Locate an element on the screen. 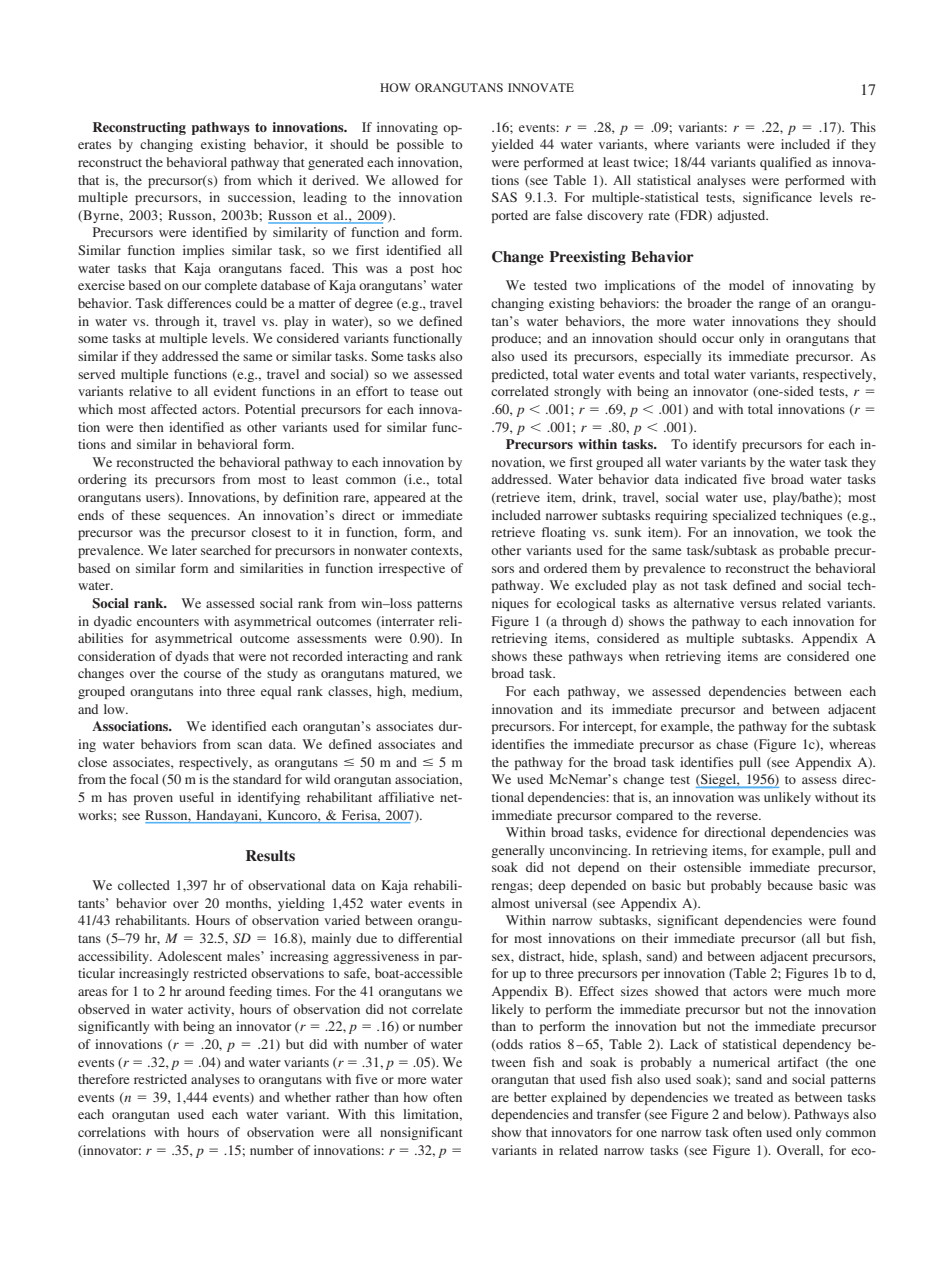 Image resolution: width=952 pixels, height=1270 pixels. irrespective is located at coordinates (412, 569).
